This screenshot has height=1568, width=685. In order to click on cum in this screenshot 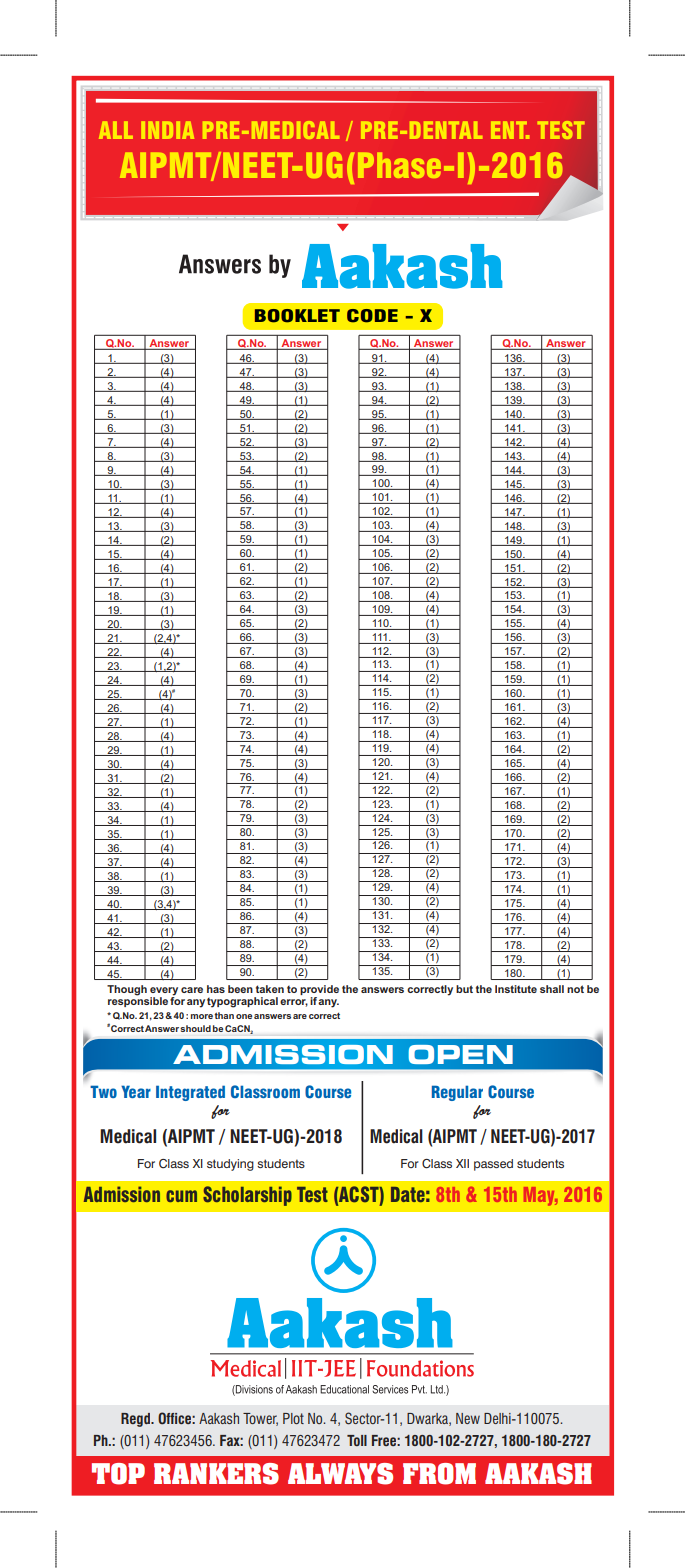, I will do `click(181, 1196)`.
